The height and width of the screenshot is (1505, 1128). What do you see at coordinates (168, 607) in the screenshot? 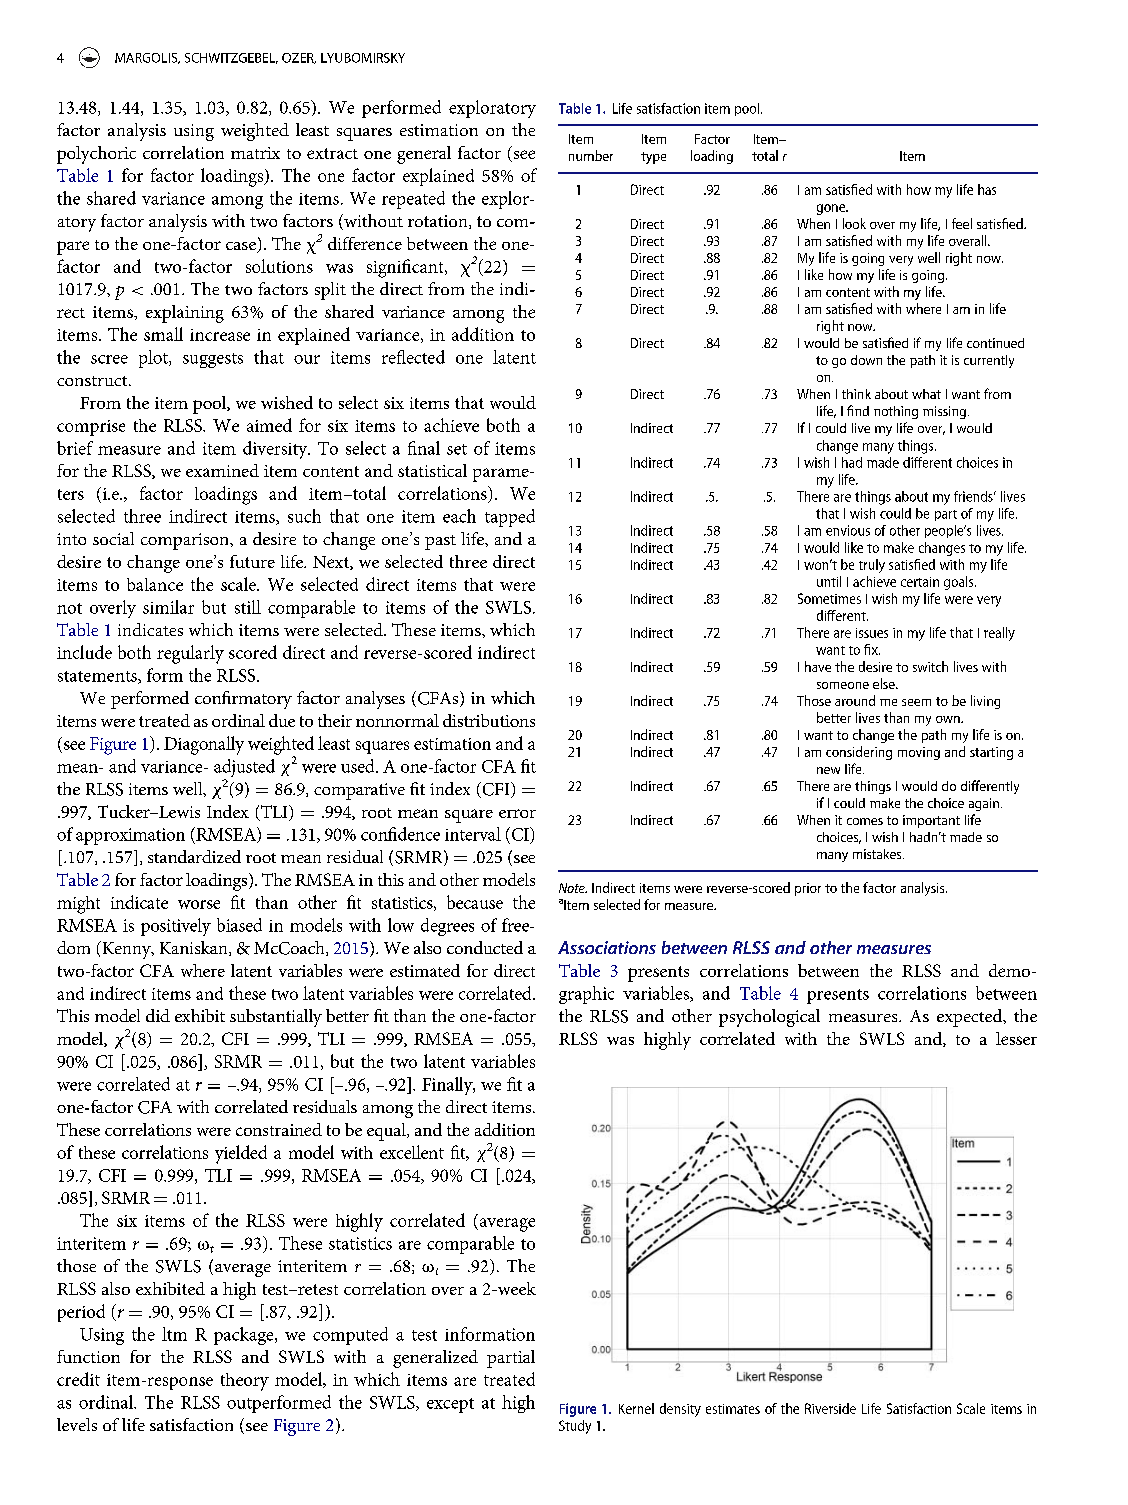
I see `similar` at bounding box center [168, 607].
